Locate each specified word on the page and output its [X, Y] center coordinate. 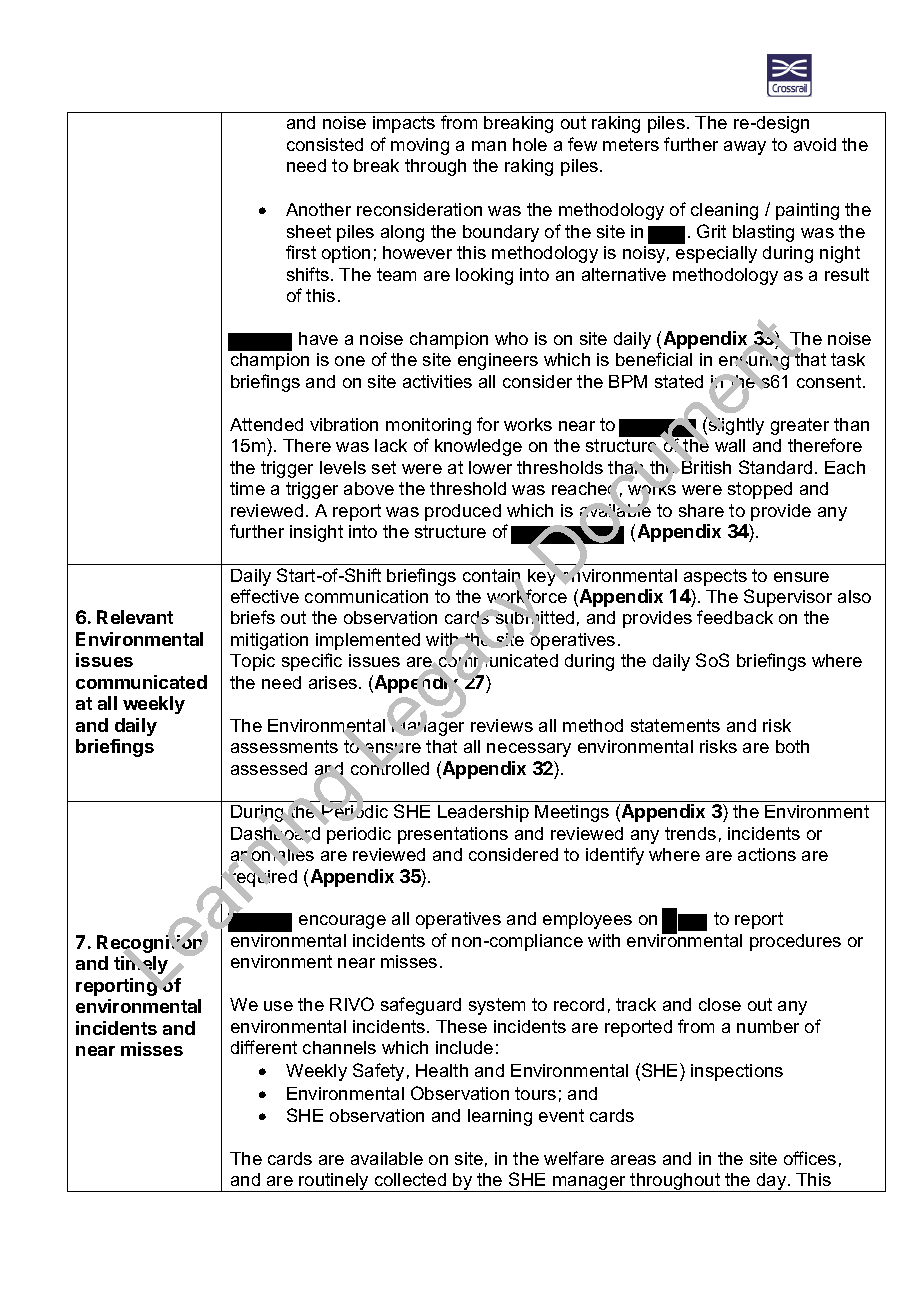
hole [530, 144]
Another [318, 209]
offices [810, 1158]
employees [587, 920]
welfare [574, 1158]
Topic [252, 662]
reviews [502, 725]
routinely [334, 1182]
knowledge [478, 447]
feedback [735, 617]
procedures [795, 942]
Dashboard [275, 833]
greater [800, 426]
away [745, 148]
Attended [266, 424]
